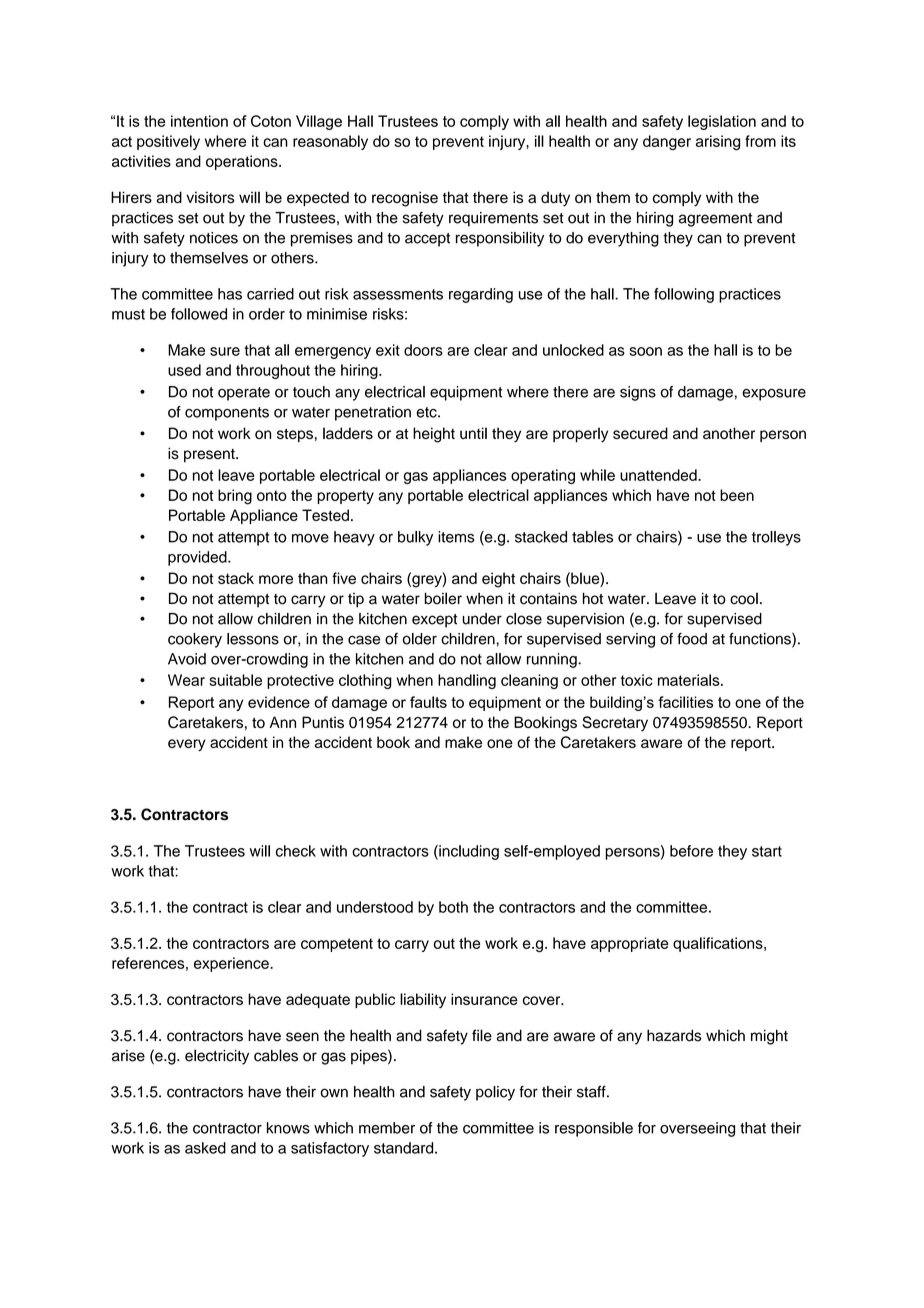 The height and width of the page is (1308, 924). What do you see at coordinates (691, 851) in the page?
I see `before` at bounding box center [691, 851].
